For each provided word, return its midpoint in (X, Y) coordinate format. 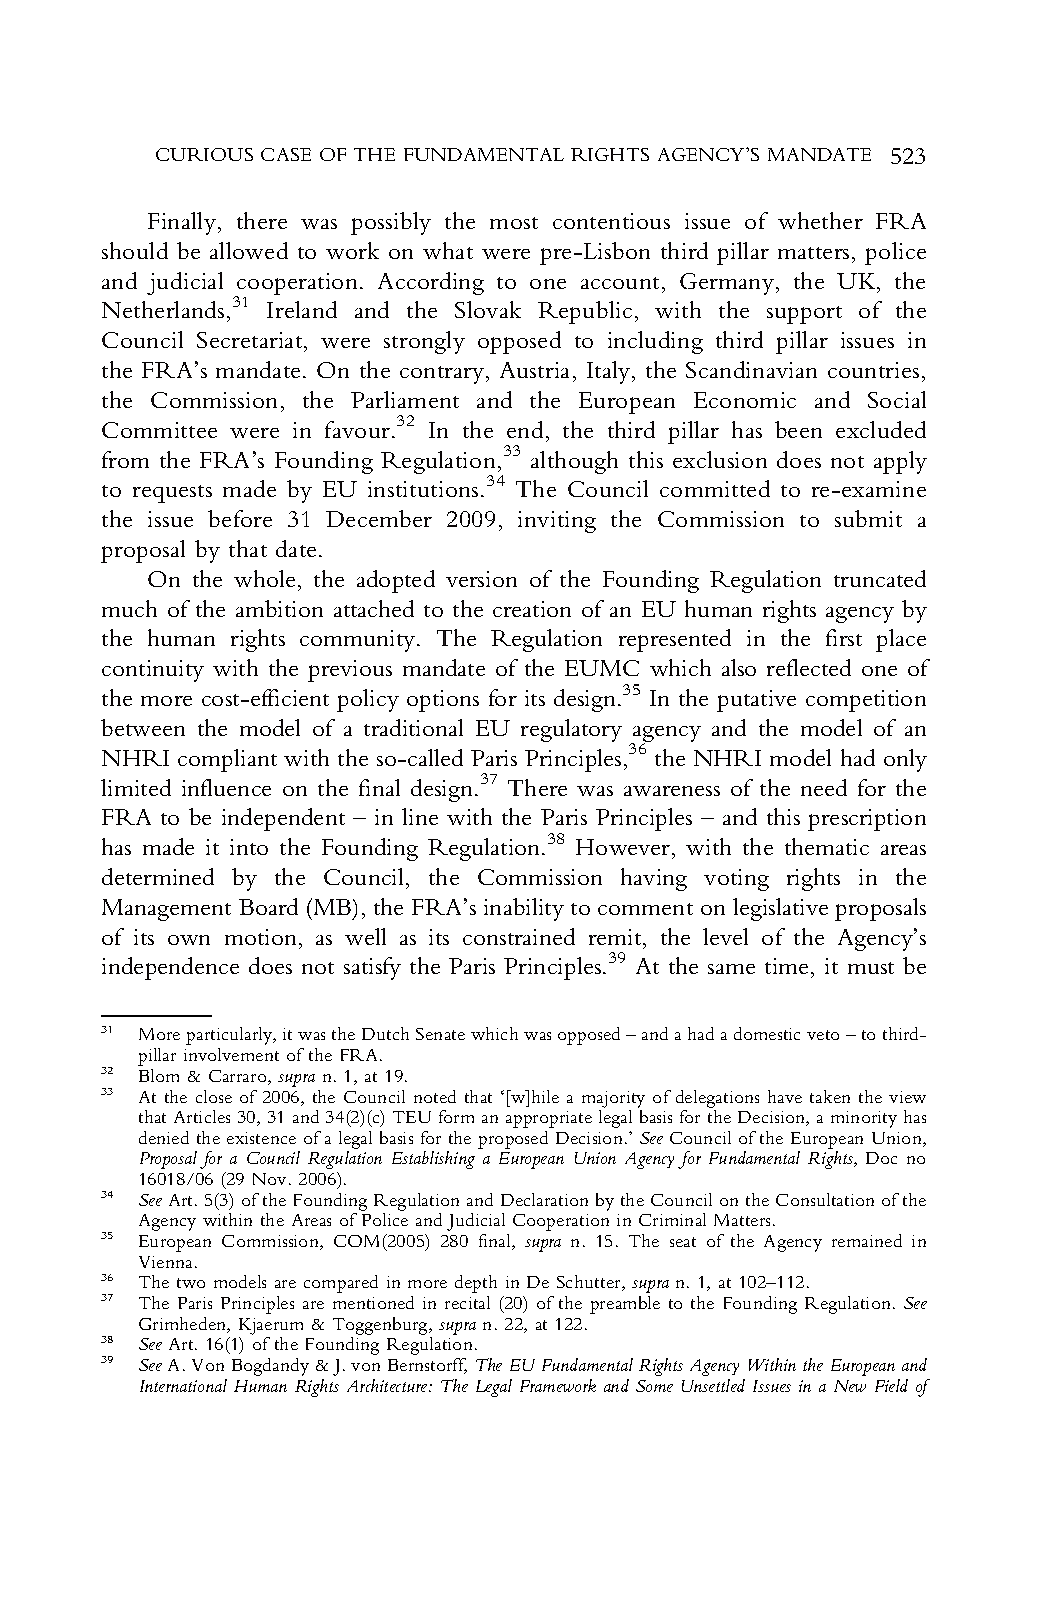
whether (820, 220)
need (824, 787)
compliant (227, 760)
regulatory (571, 730)
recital (467, 1302)
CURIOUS (204, 154)
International (183, 1385)
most (514, 223)
